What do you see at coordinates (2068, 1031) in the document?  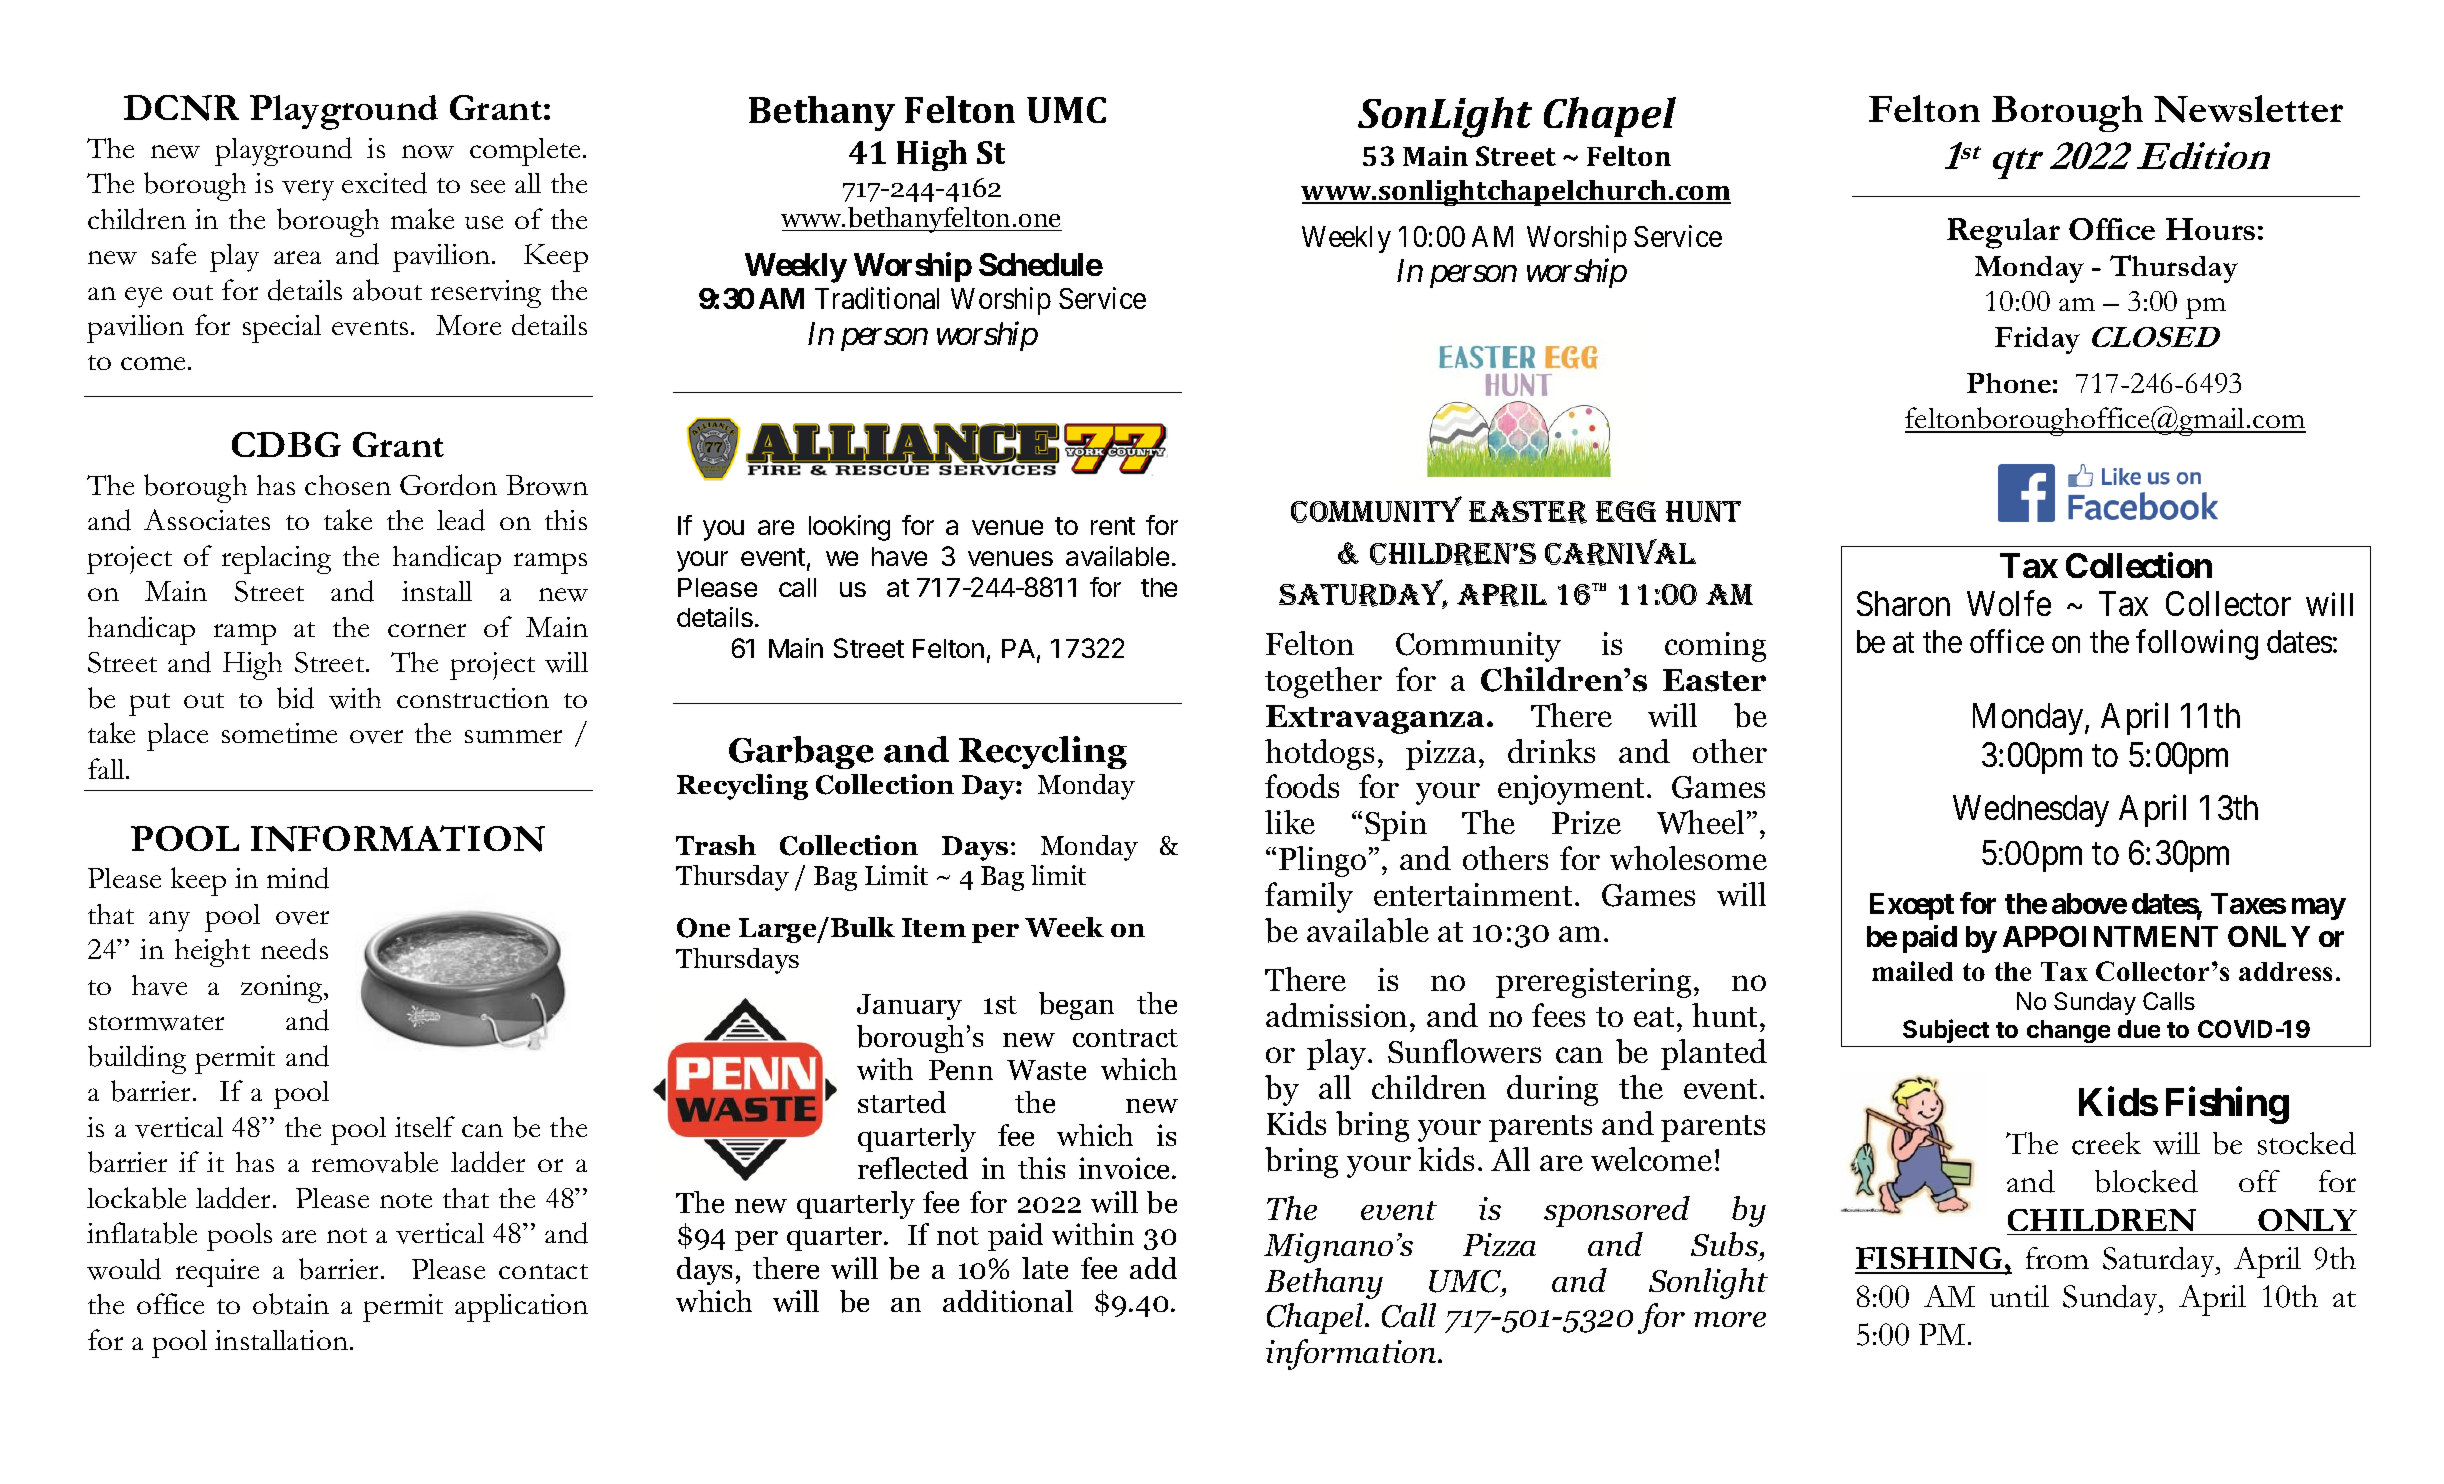 I see `change` at bounding box center [2068, 1031].
